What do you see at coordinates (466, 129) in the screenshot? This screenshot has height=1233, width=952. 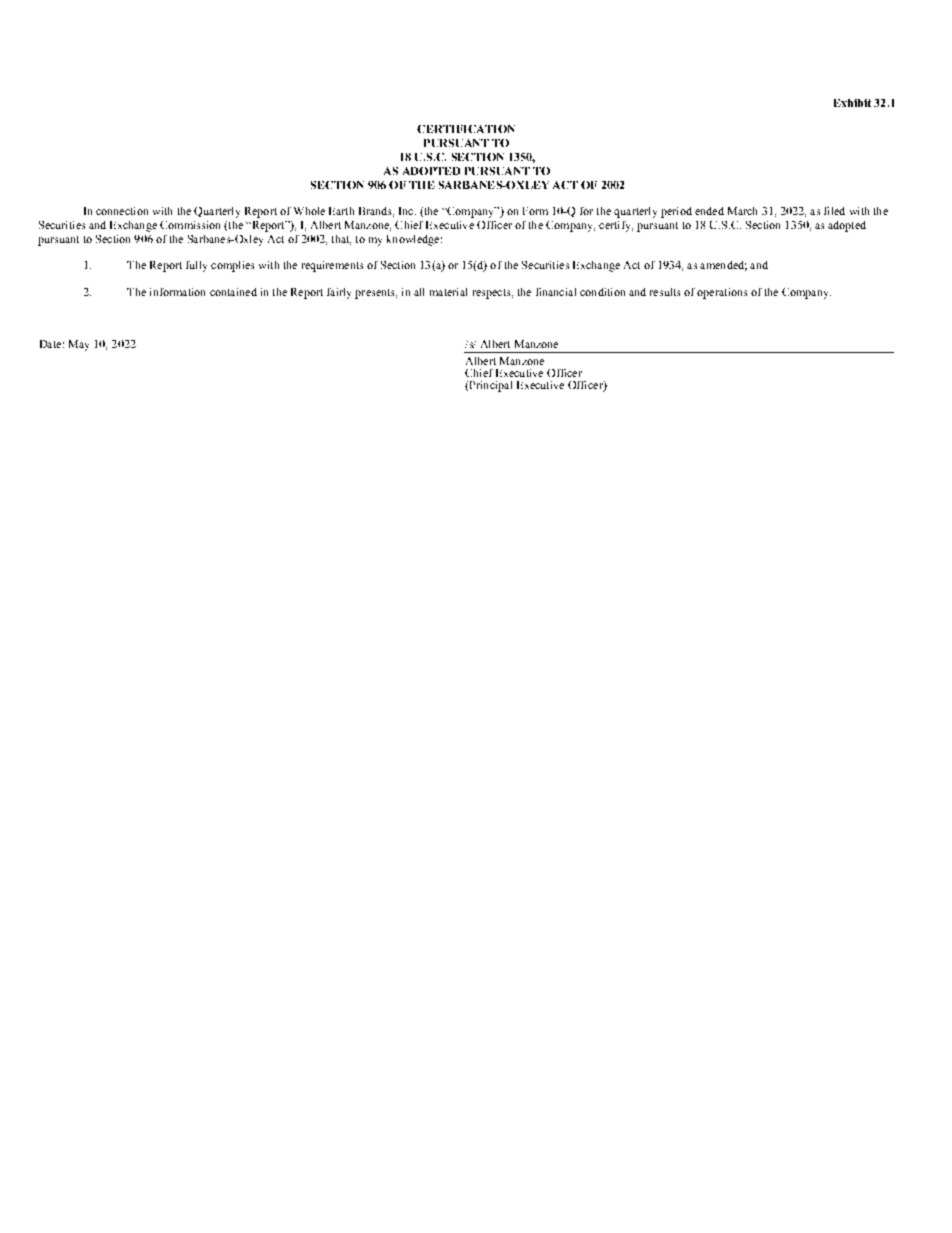 I see `CERTIFICATION` at bounding box center [466, 129].
